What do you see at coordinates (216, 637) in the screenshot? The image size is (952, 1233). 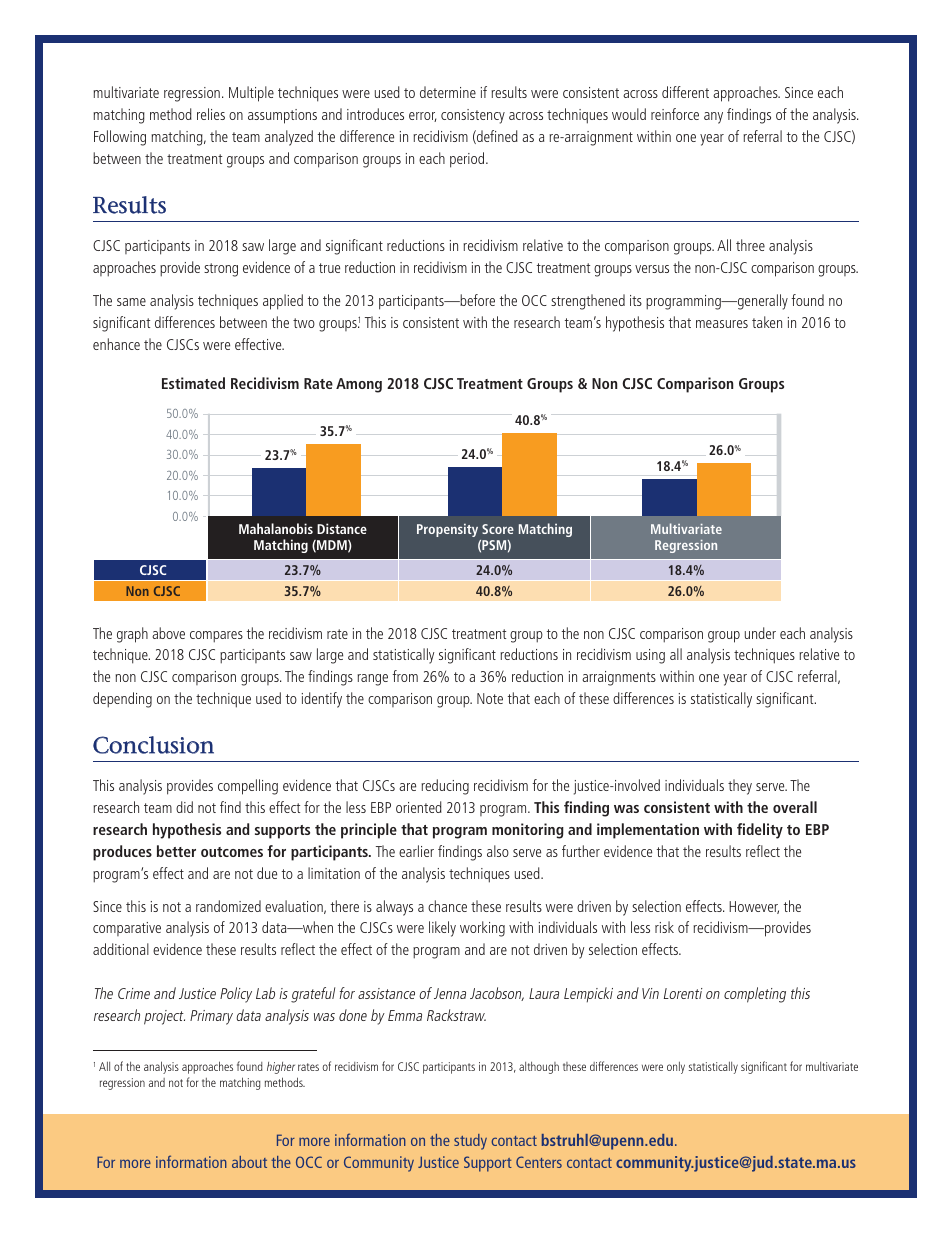 I see `compares` at bounding box center [216, 637].
